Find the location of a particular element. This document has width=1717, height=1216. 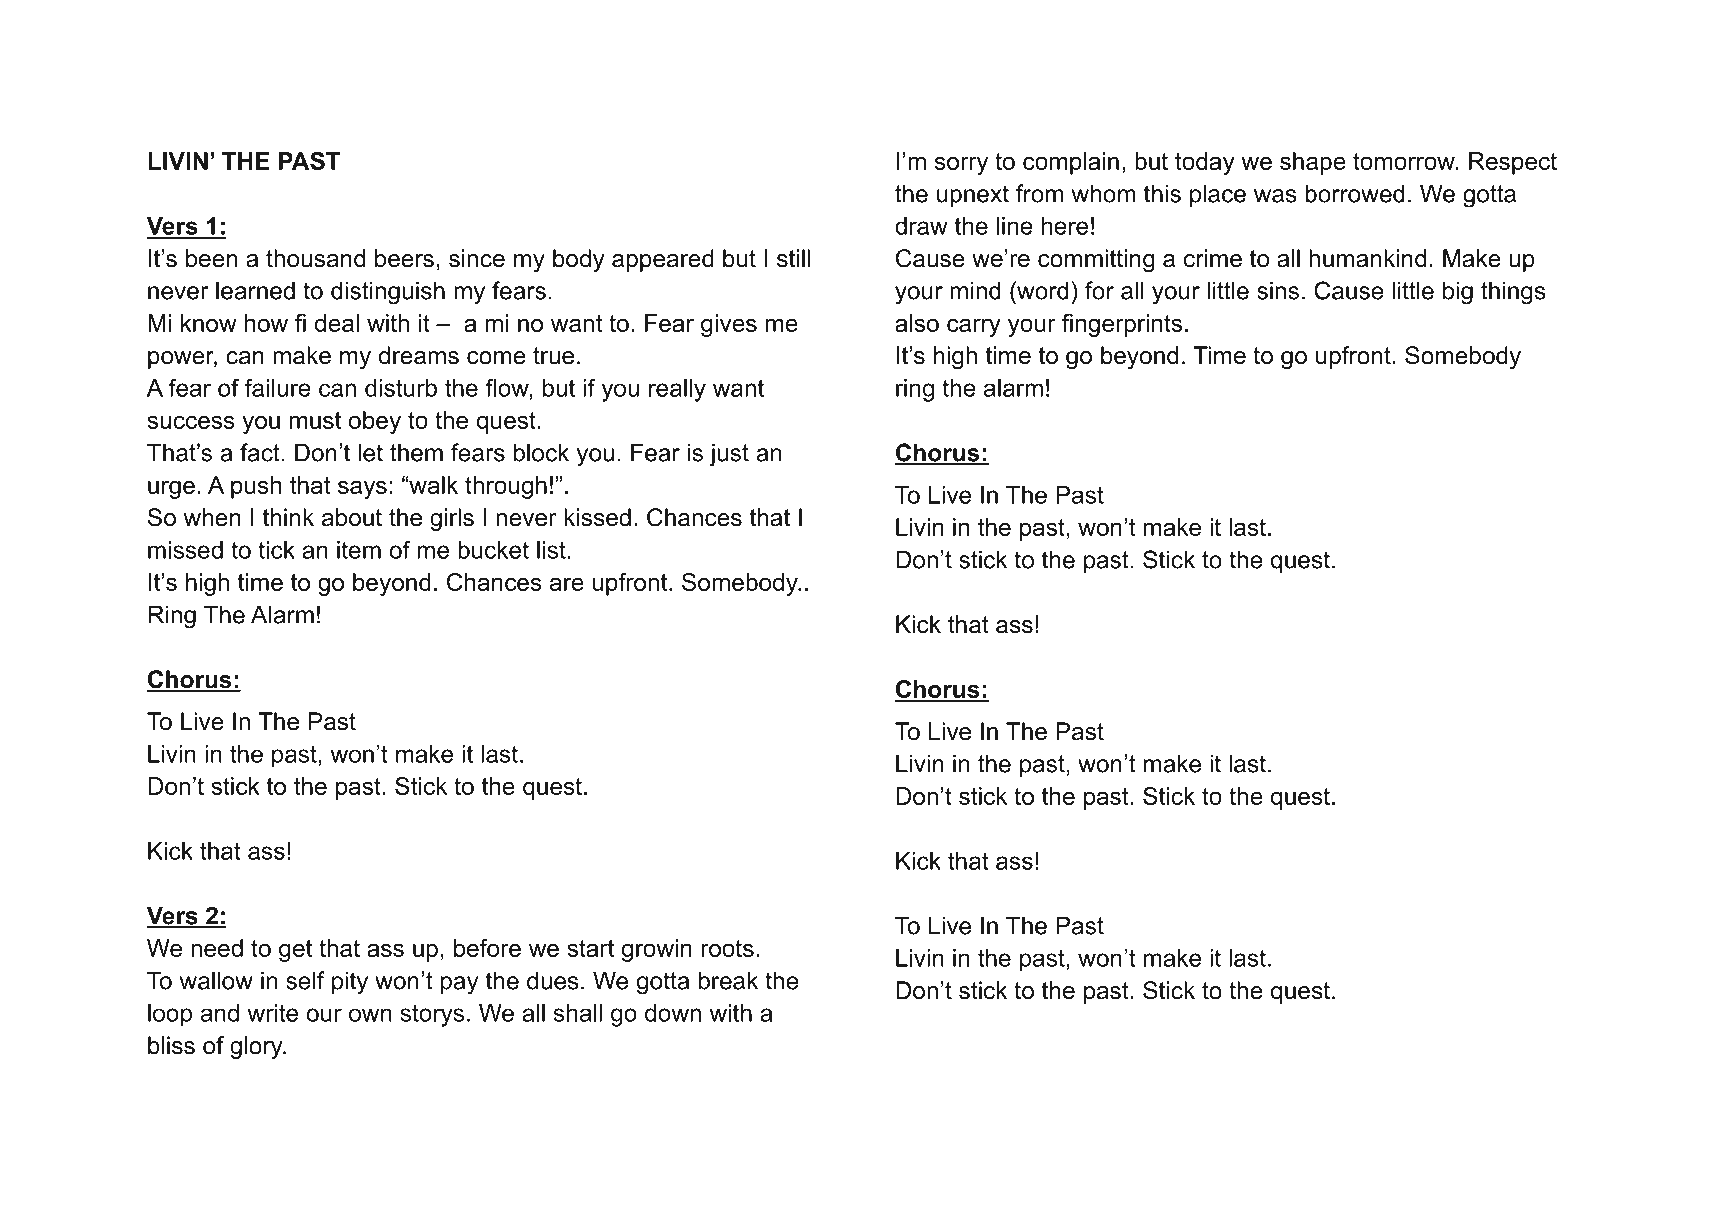

thousand is located at coordinates (315, 258).
